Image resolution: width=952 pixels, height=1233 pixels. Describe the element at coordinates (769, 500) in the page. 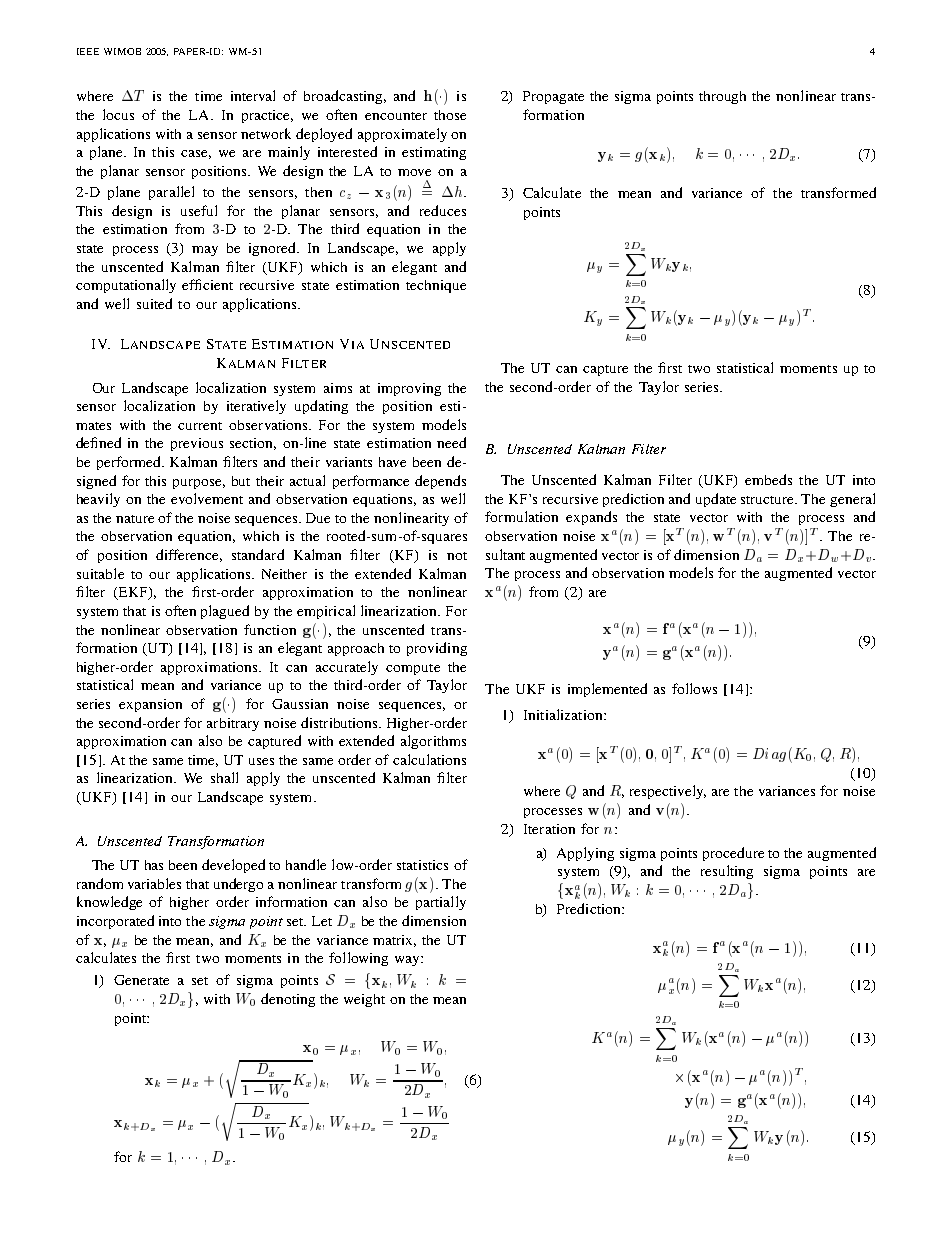

I see `structure` at that location.
